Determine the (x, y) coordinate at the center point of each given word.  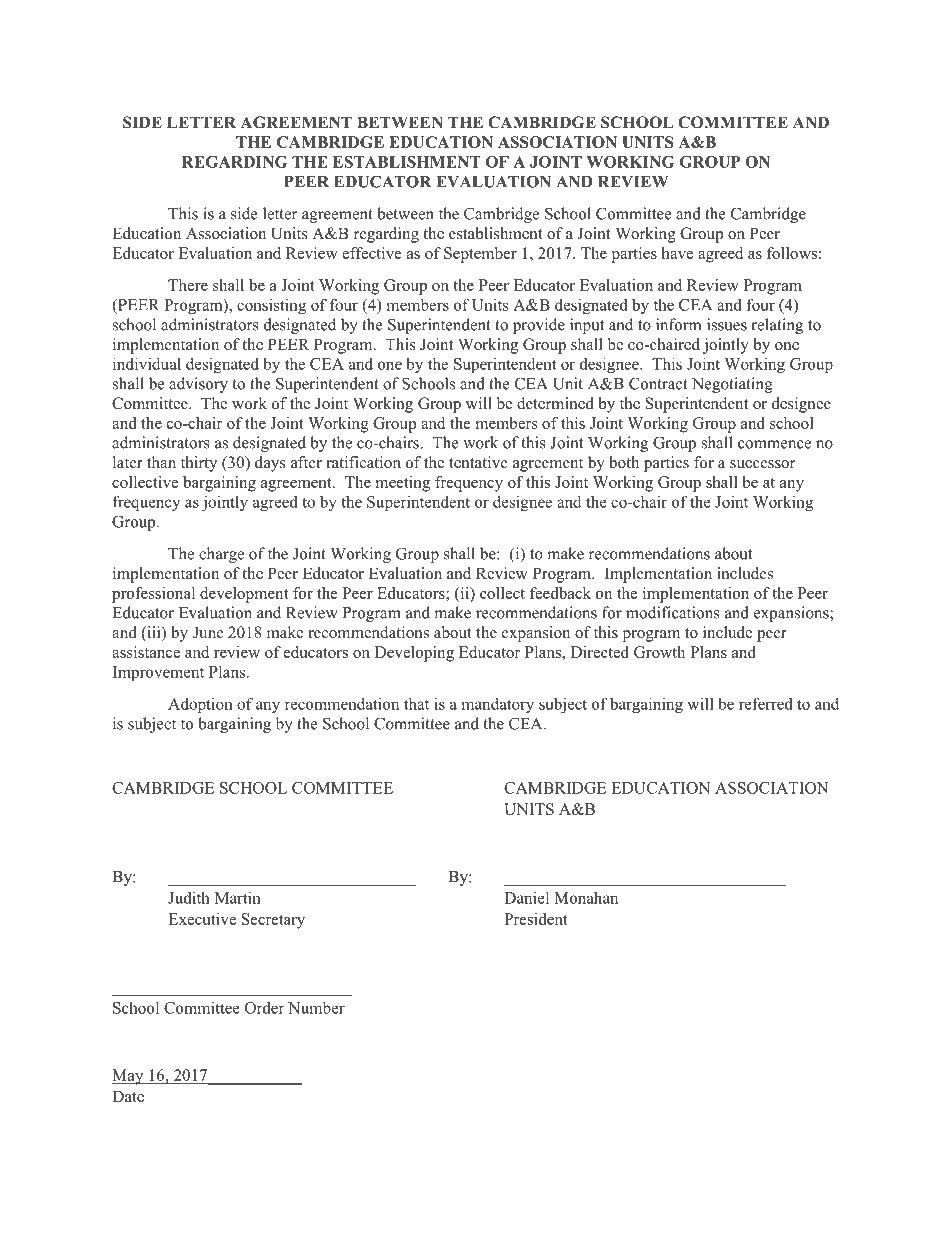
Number (316, 1007)
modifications (673, 612)
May (129, 1077)
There (188, 285)
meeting (403, 484)
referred (766, 703)
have (677, 253)
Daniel (526, 897)
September (480, 255)
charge (221, 555)
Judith (189, 897)
